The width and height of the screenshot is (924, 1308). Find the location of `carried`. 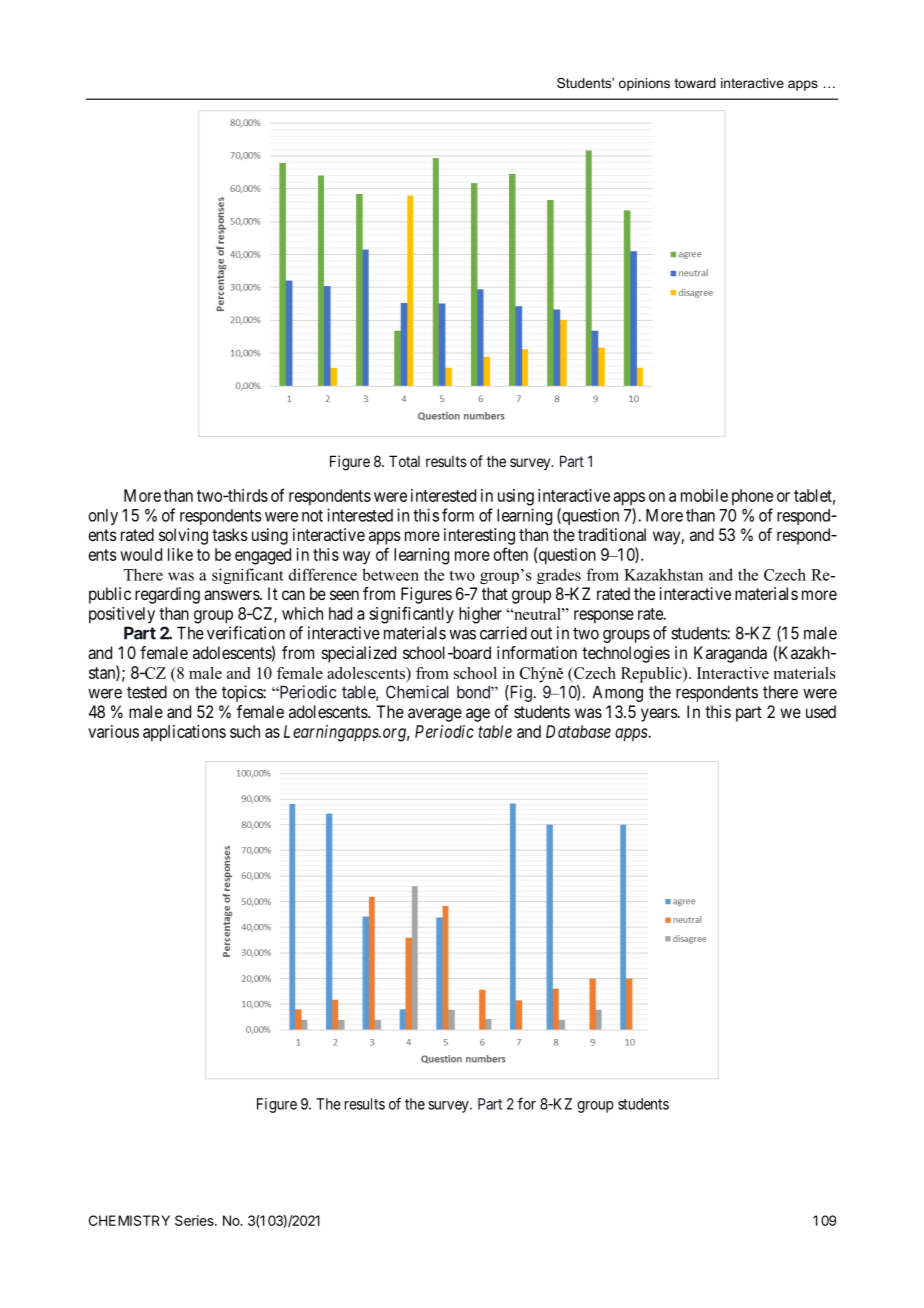

carried is located at coordinates (503, 633).
